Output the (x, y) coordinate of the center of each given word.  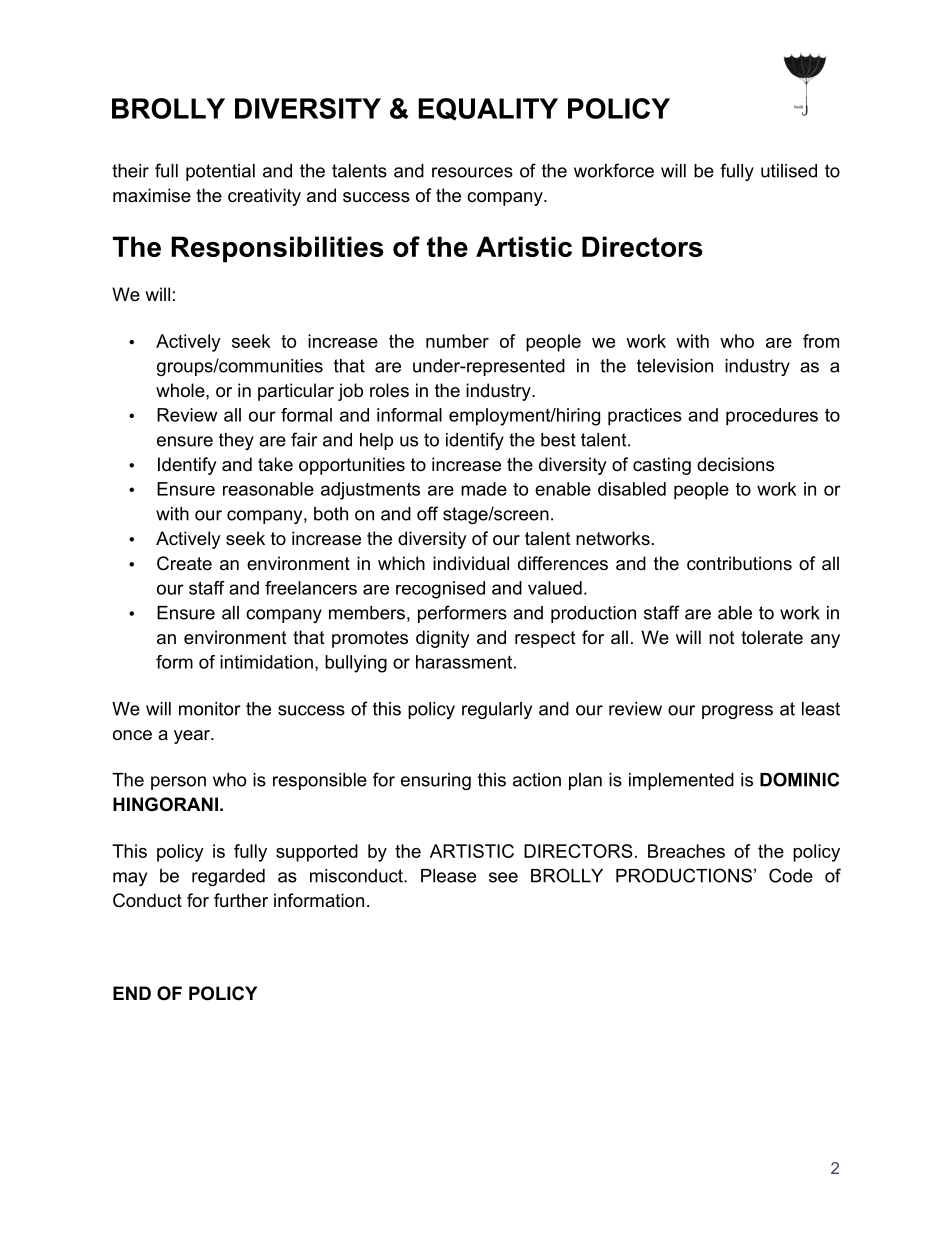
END (132, 993)
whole (181, 390)
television (675, 366)
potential (220, 172)
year (193, 737)
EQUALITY (488, 109)
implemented (681, 781)
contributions (739, 563)
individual (471, 563)
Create (184, 563)
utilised (789, 171)
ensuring (436, 781)
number (457, 341)
